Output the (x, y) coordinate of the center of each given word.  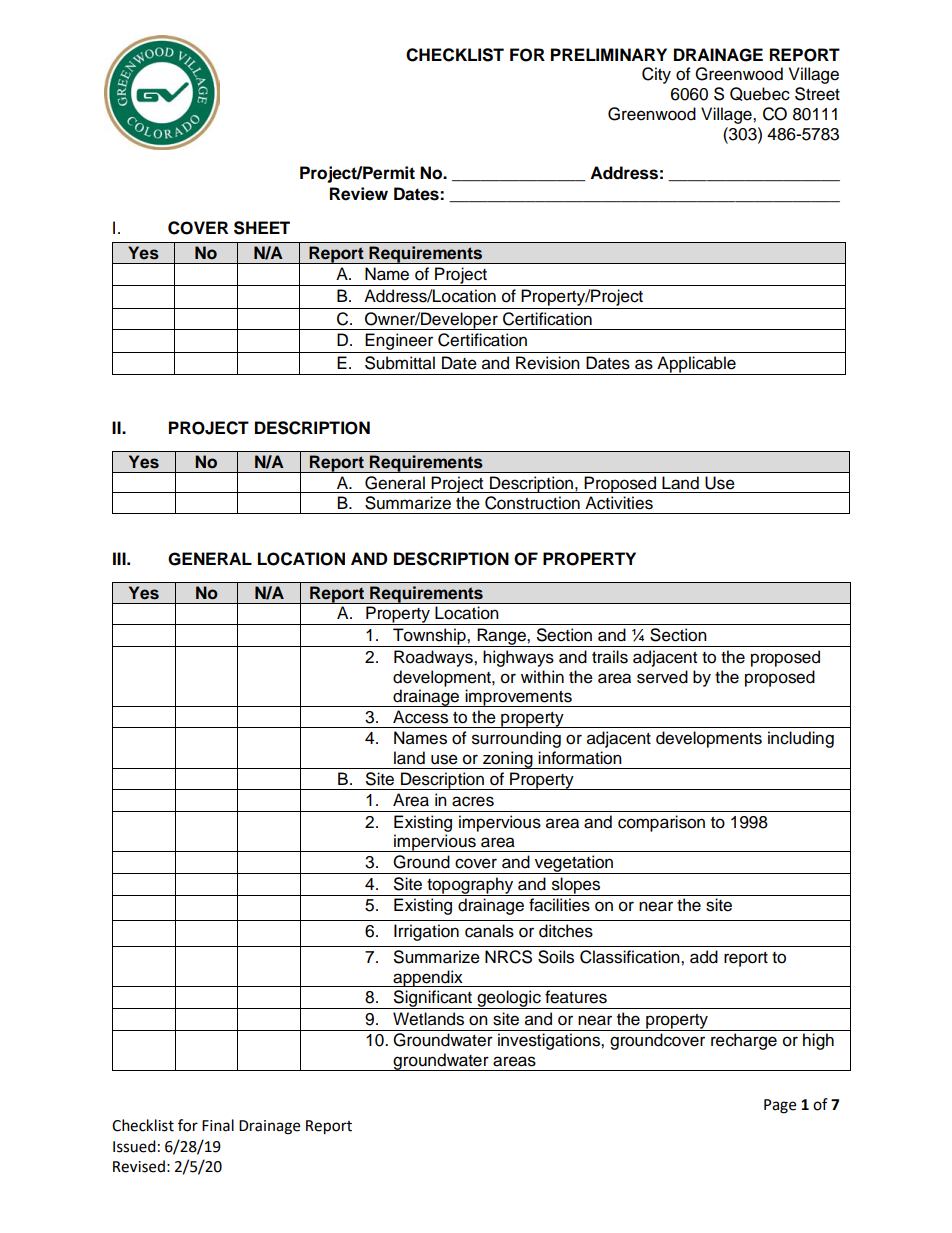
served (662, 677)
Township (429, 637)
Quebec (760, 94)
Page (780, 1106)
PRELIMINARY (609, 54)
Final (218, 1125)
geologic (509, 999)
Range (501, 637)
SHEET (262, 228)
